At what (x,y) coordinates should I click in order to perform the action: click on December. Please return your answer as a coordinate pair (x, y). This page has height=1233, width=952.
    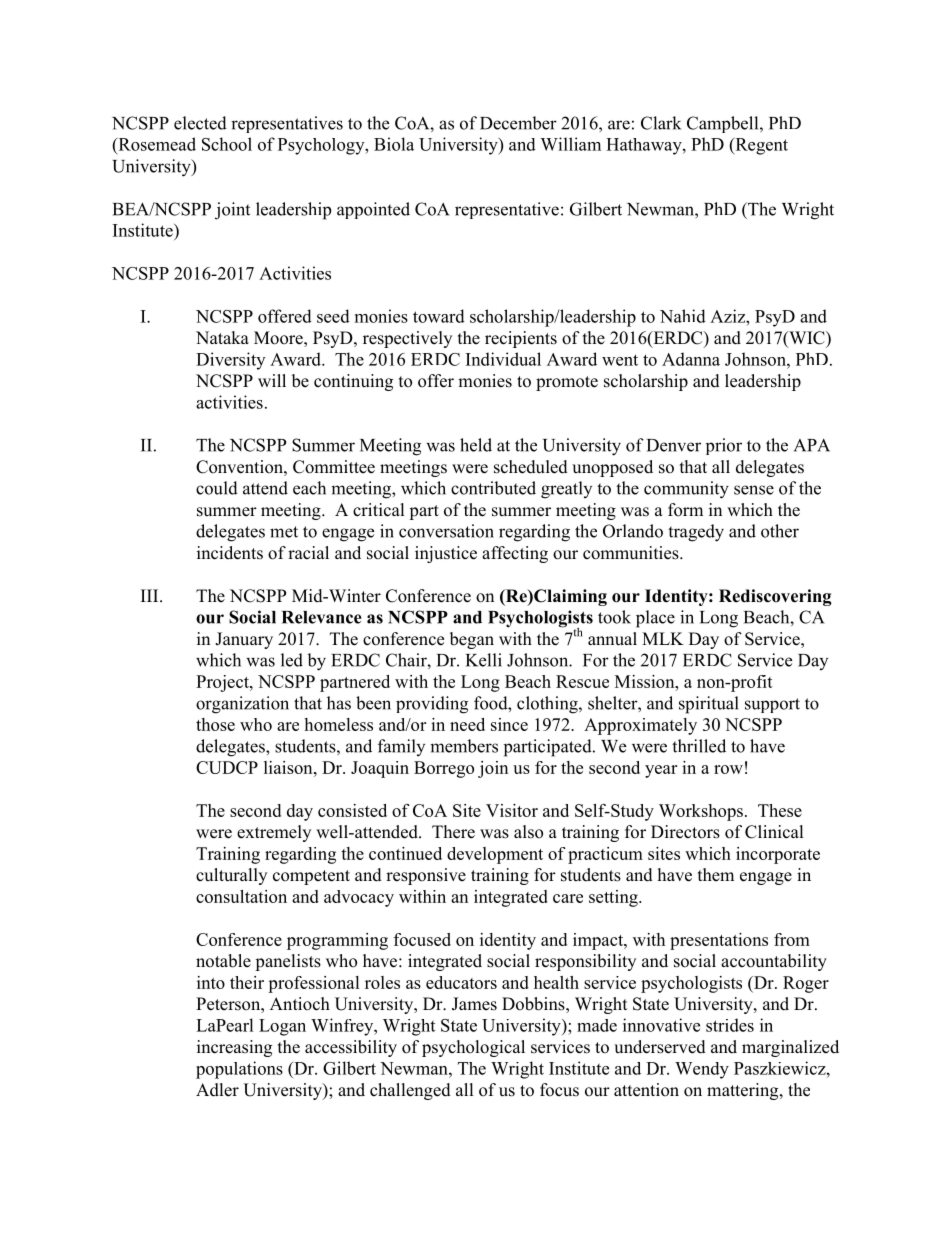
    Looking at the image, I should click on (518, 123).
